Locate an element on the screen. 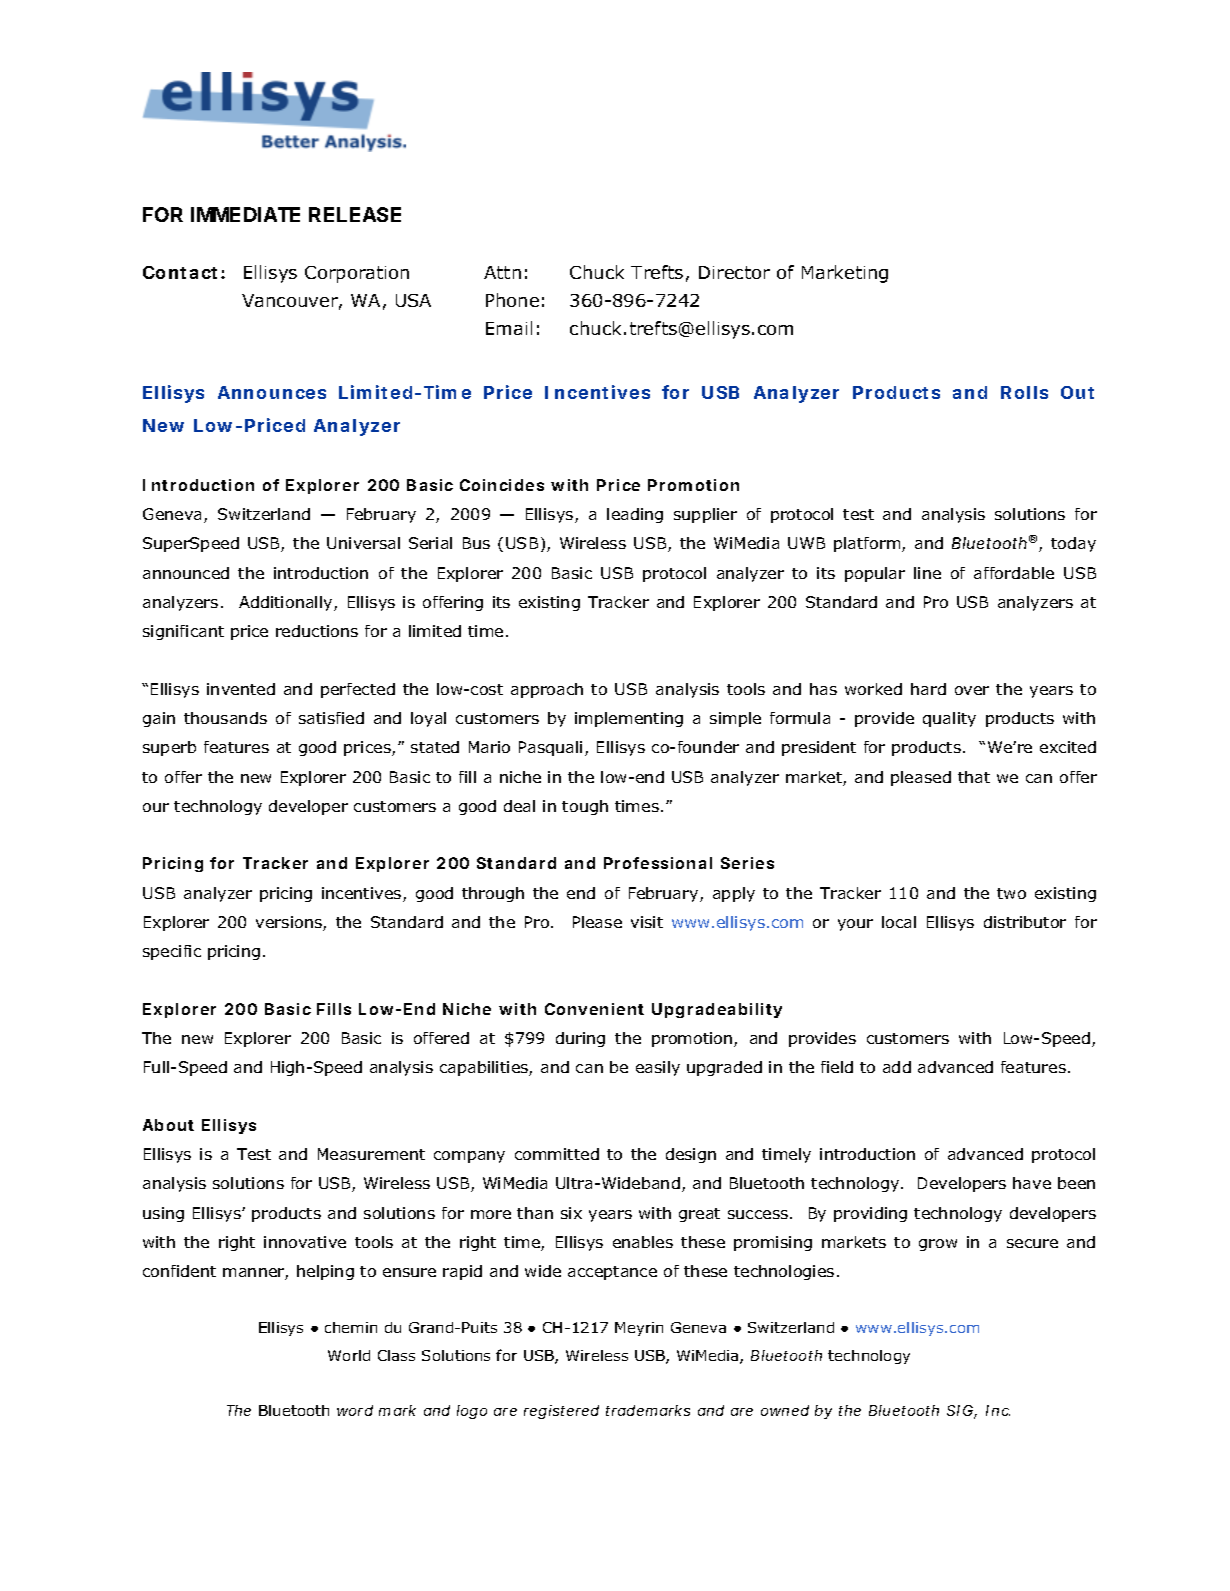 This screenshot has height=1591, width=1230. specific is located at coordinates (172, 952).
